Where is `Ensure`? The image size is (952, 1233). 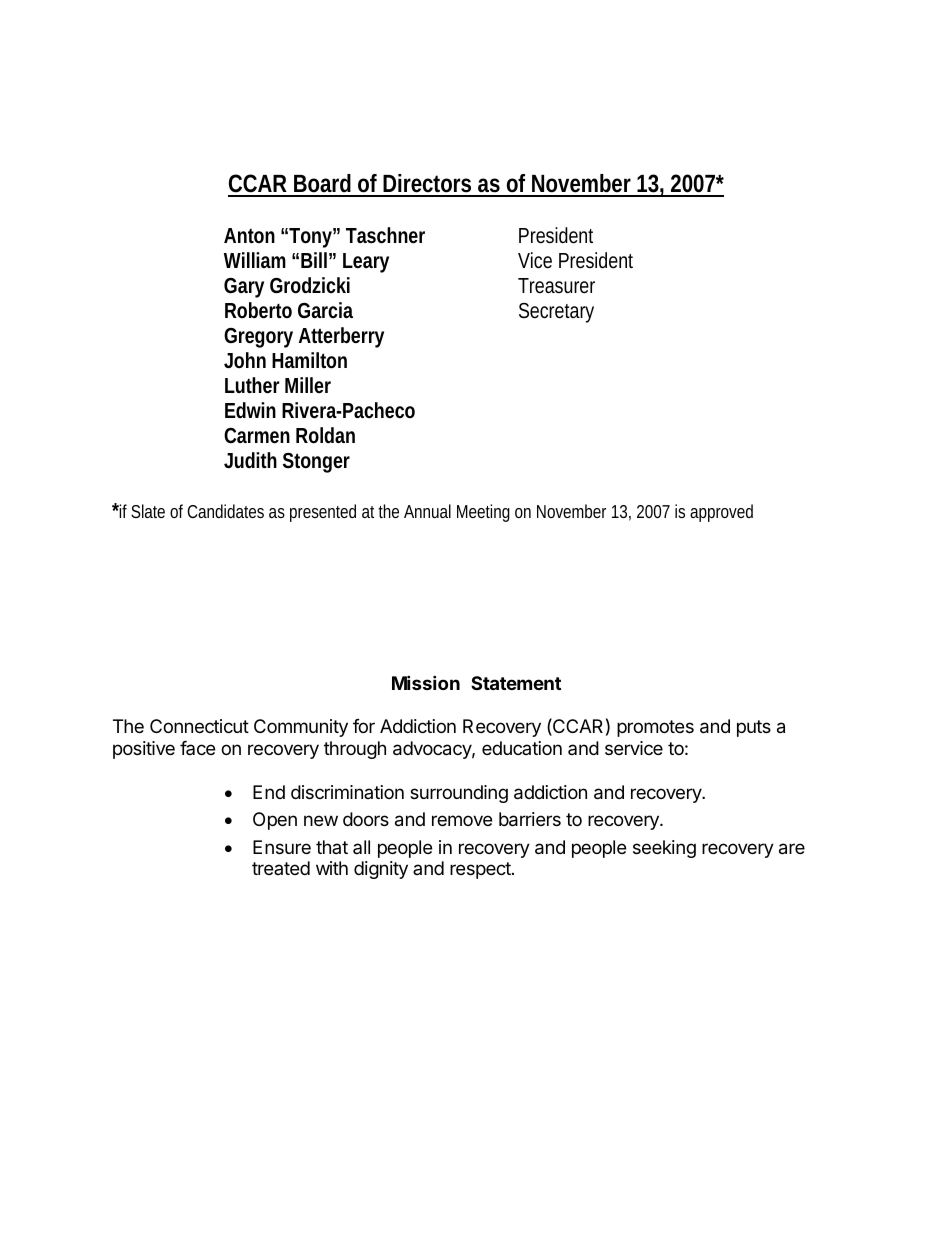 Ensure is located at coordinates (282, 847).
